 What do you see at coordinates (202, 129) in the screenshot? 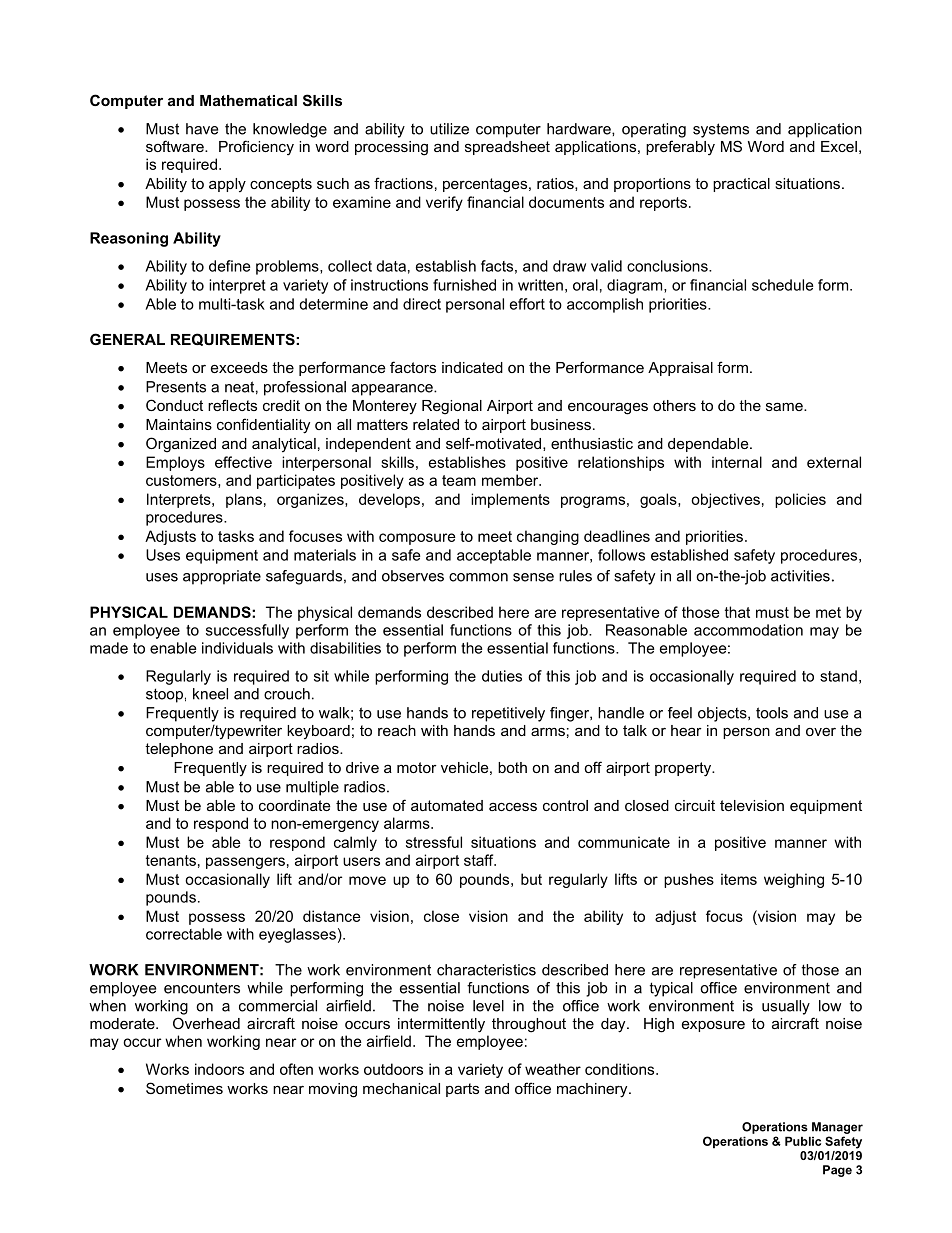
I see `have` at bounding box center [202, 129].
